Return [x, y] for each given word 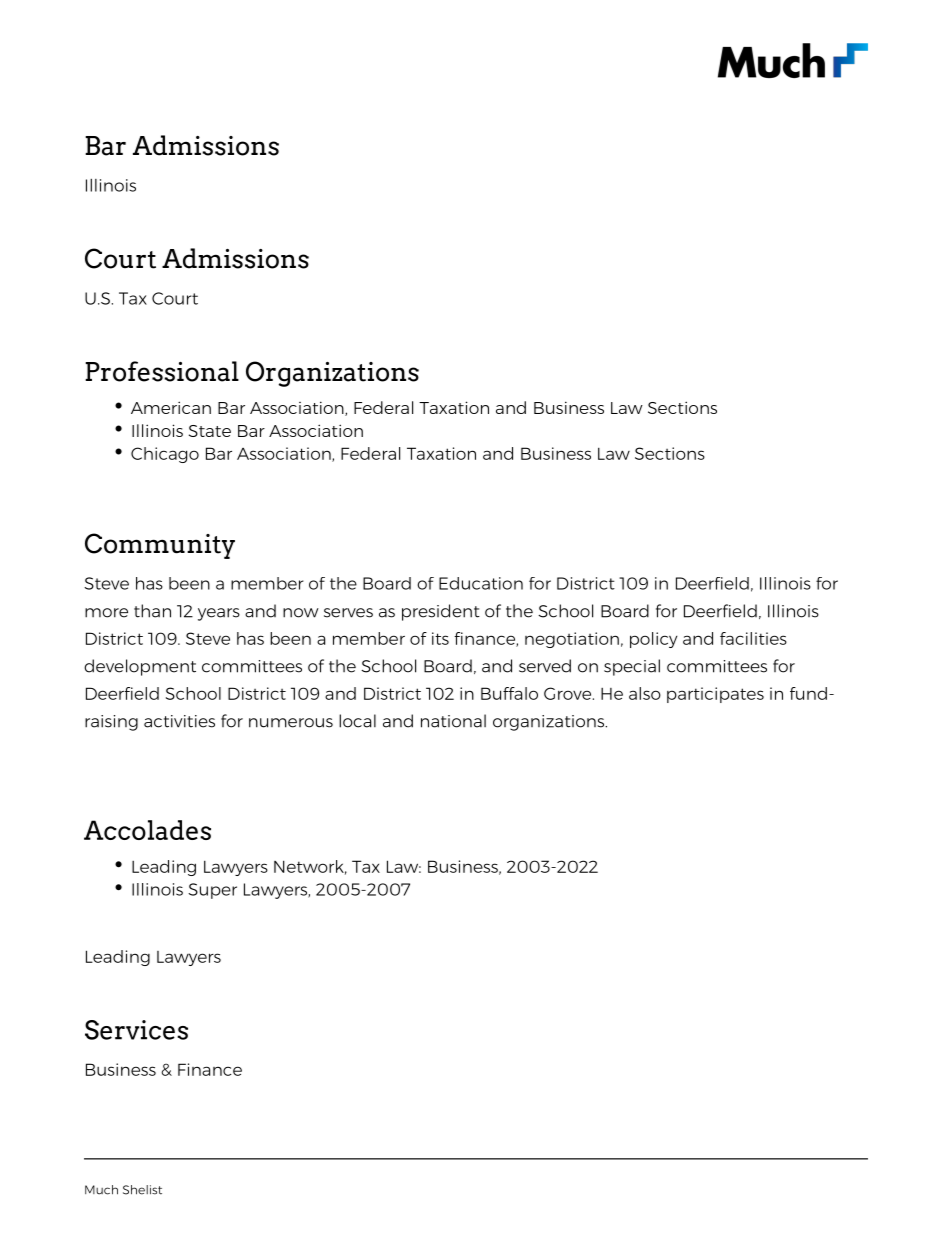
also [645, 693]
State [210, 431]
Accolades [147, 830]
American [171, 407]
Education [481, 583]
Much [101, 1190]
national [453, 721]
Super [212, 891]
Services [136, 1030]
